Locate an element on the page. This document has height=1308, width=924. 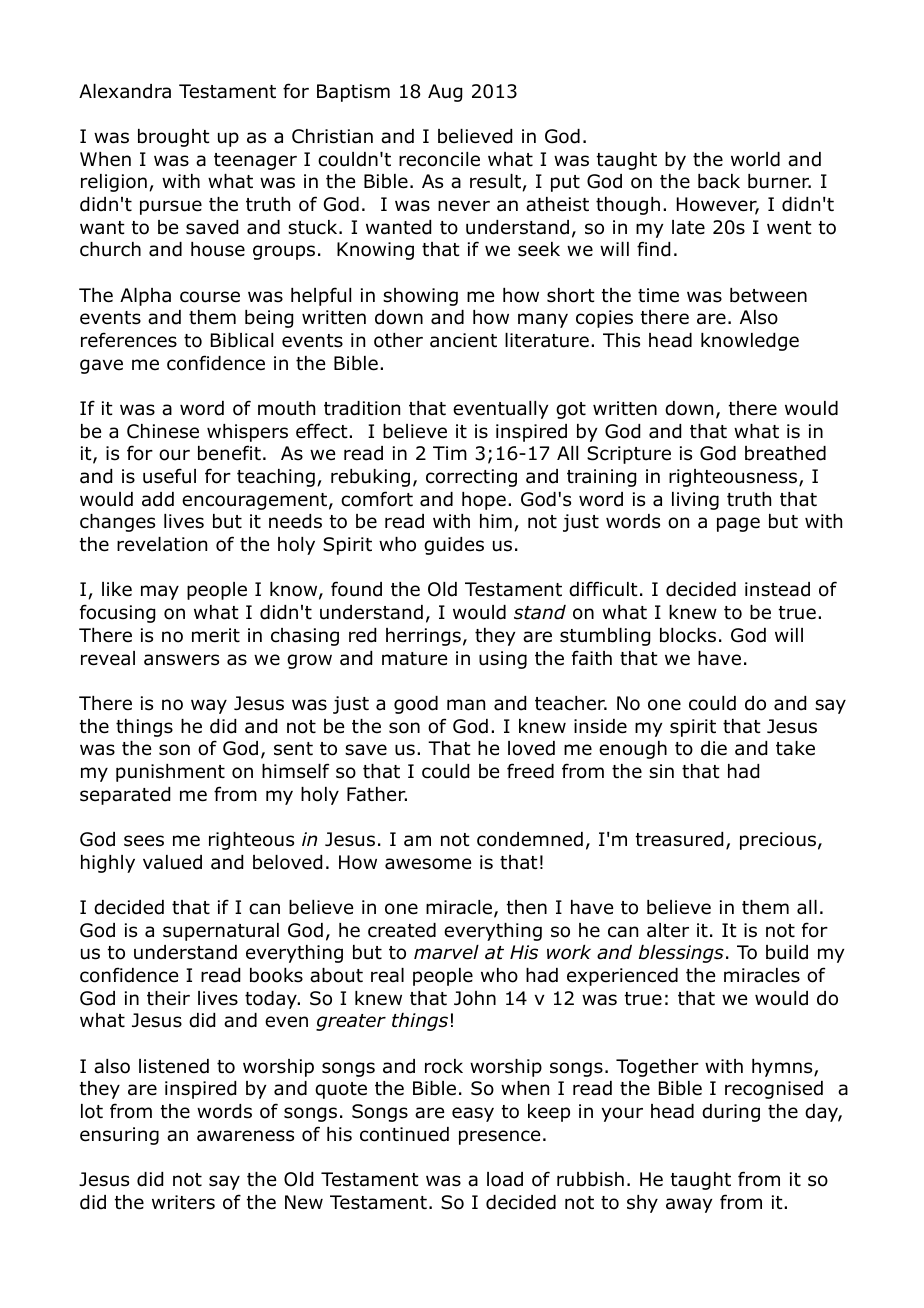
This is located at coordinates (621, 340).
